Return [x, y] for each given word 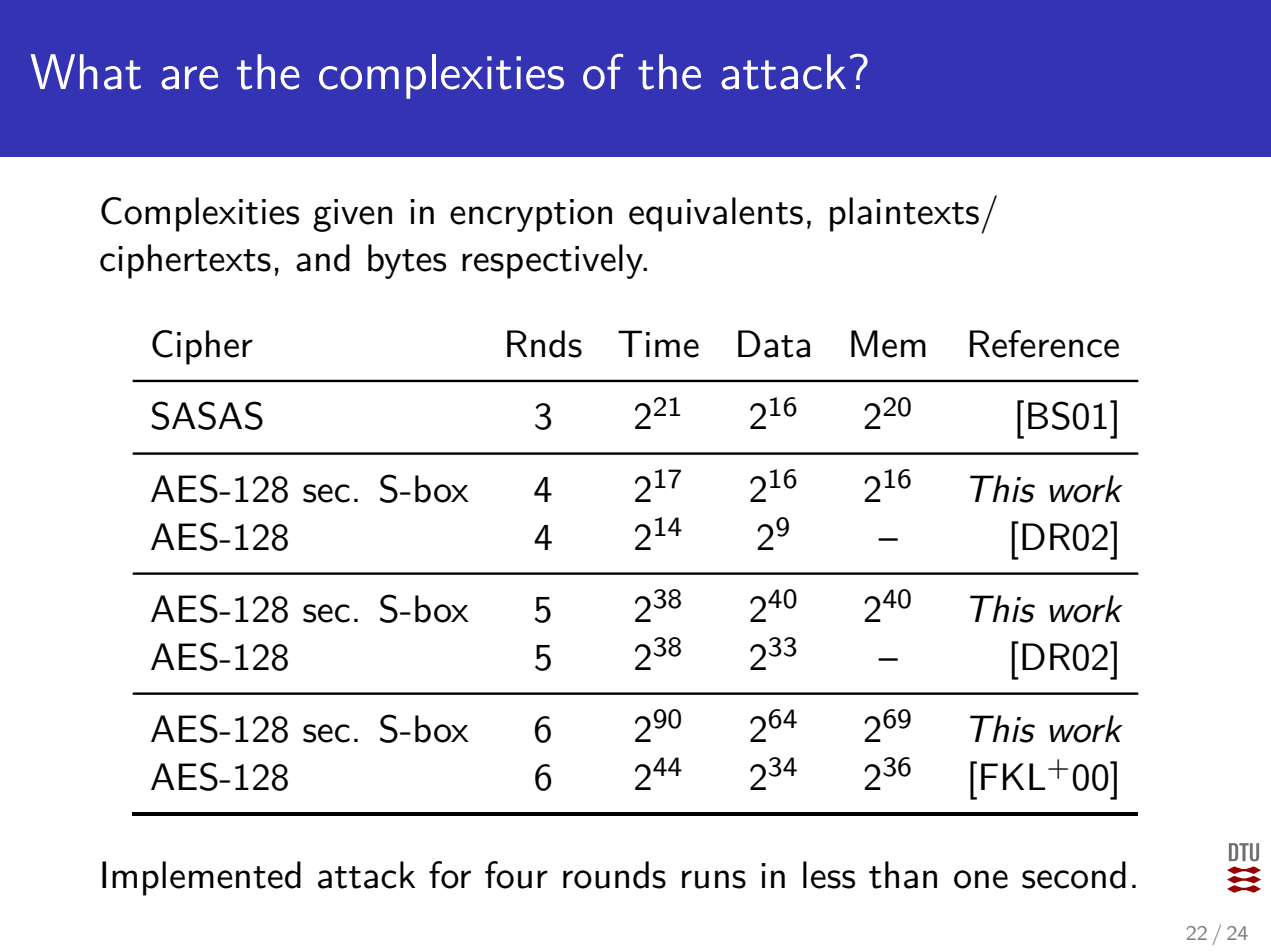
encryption [531, 215]
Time [658, 344]
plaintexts [904, 214]
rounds [614, 875]
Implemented [201, 878]
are [189, 78]
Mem [888, 344]
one [981, 879]
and [323, 258]
